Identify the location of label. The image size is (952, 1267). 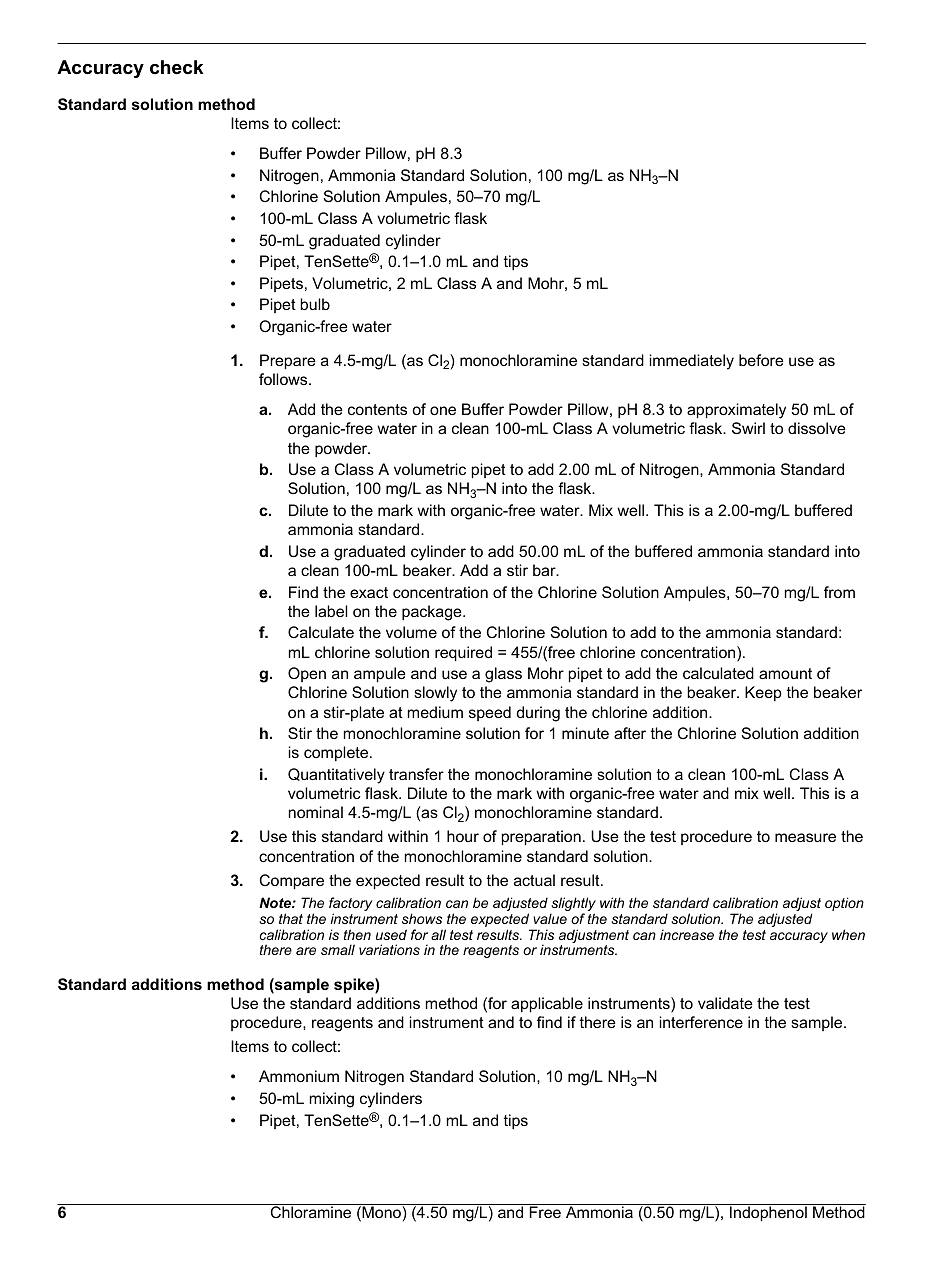
(331, 611).
